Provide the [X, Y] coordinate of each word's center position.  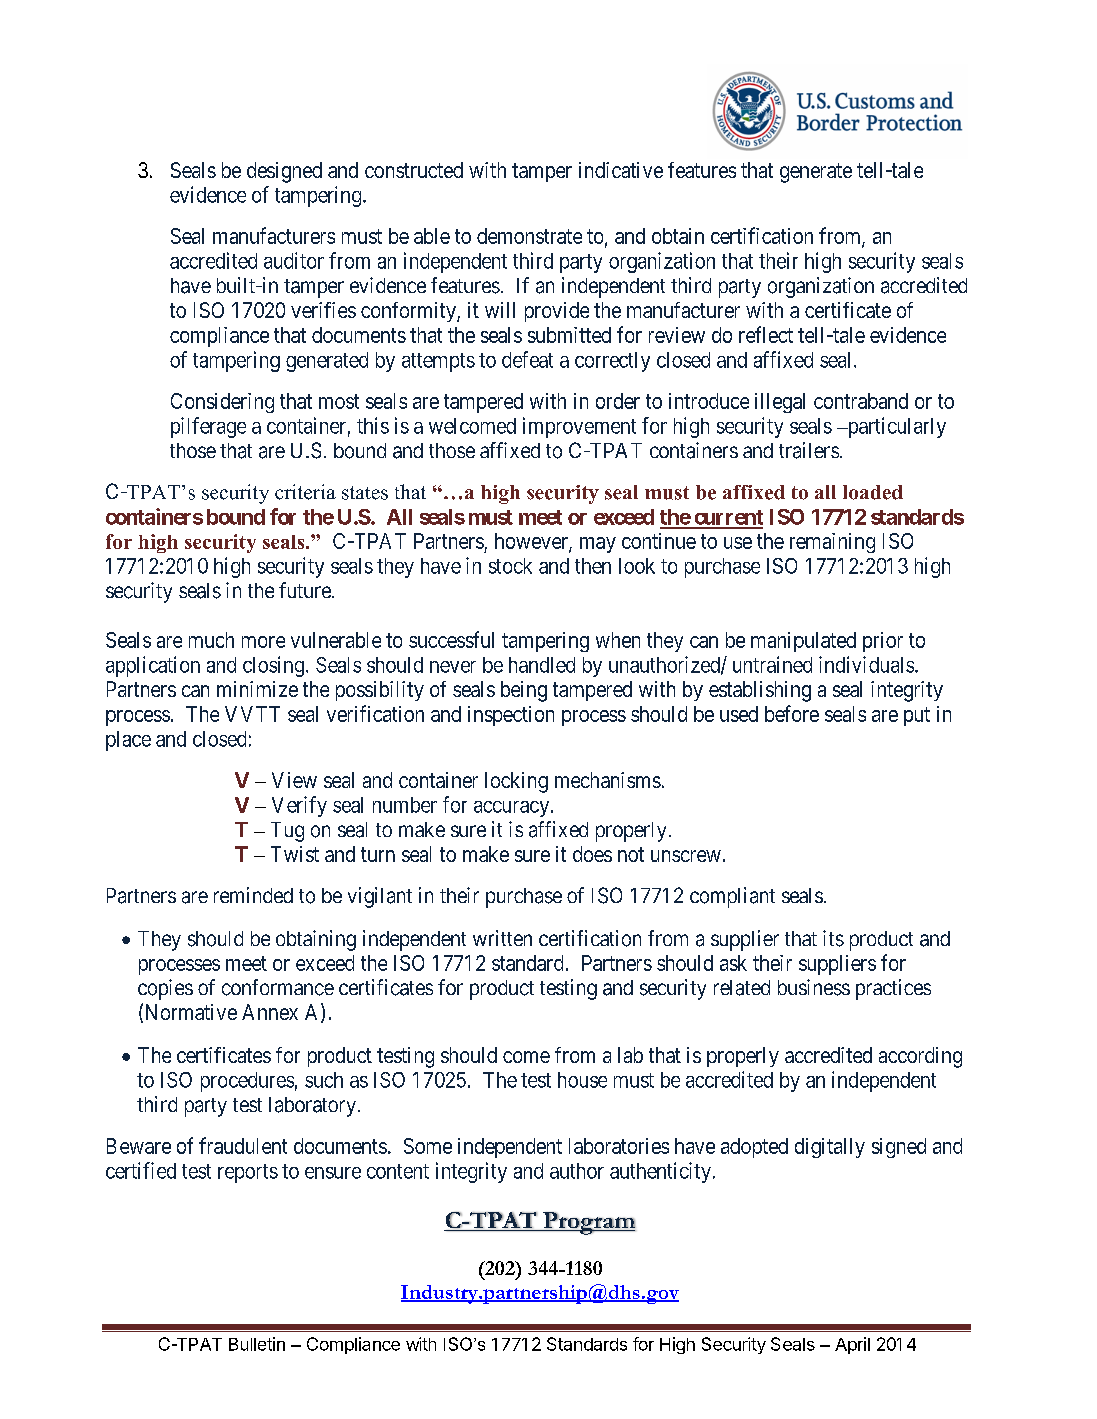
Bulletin [257, 1344]
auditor [294, 260]
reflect [766, 334]
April [852, 1345]
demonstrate [529, 236]
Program [588, 1223]
